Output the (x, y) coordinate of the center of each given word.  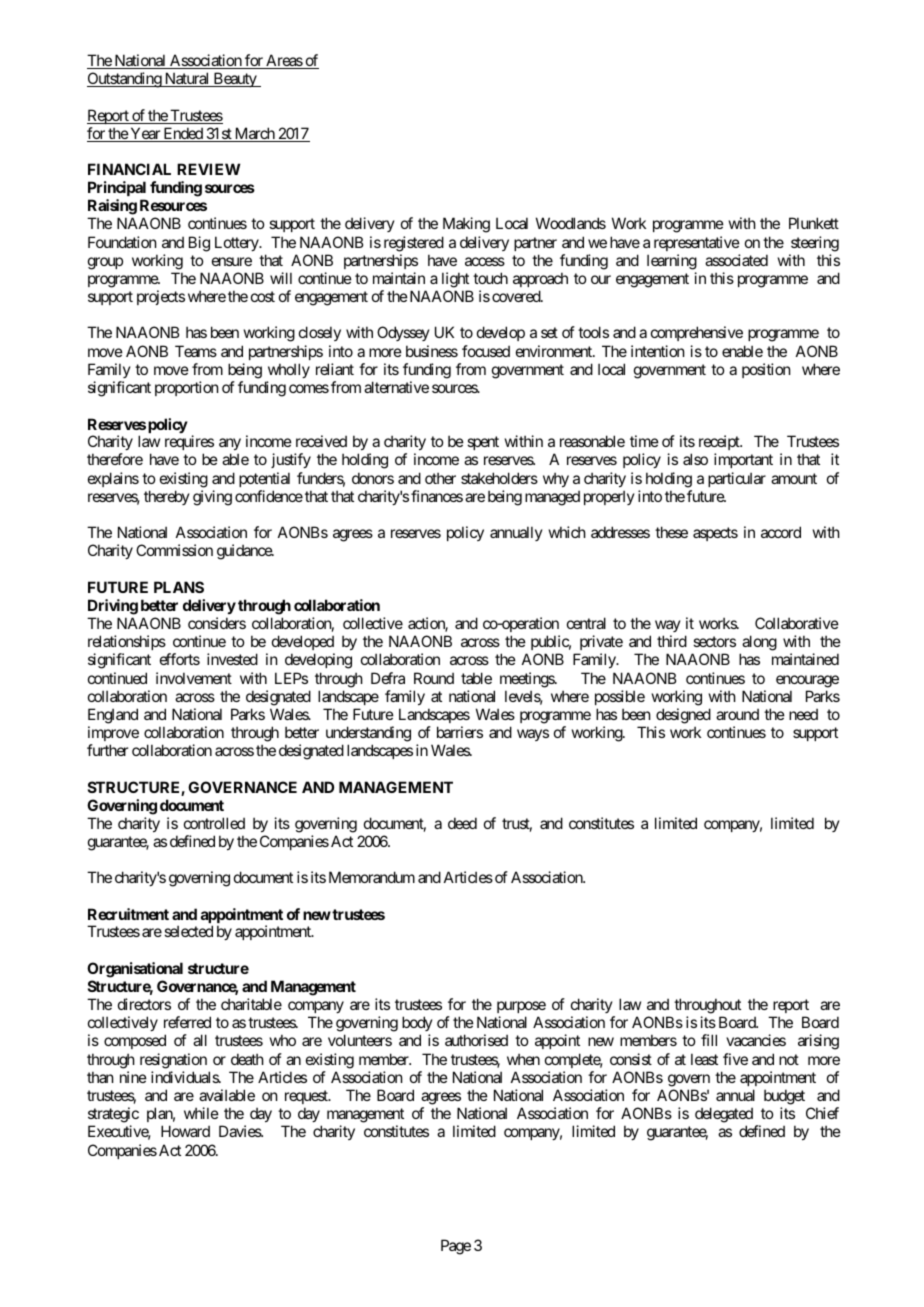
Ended (183, 134)
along (758, 644)
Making (466, 225)
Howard (185, 1131)
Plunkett (814, 223)
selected (188, 931)
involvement (194, 678)
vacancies (756, 1040)
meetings (528, 680)
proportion (186, 388)
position (766, 370)
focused (486, 351)
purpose (521, 1007)
